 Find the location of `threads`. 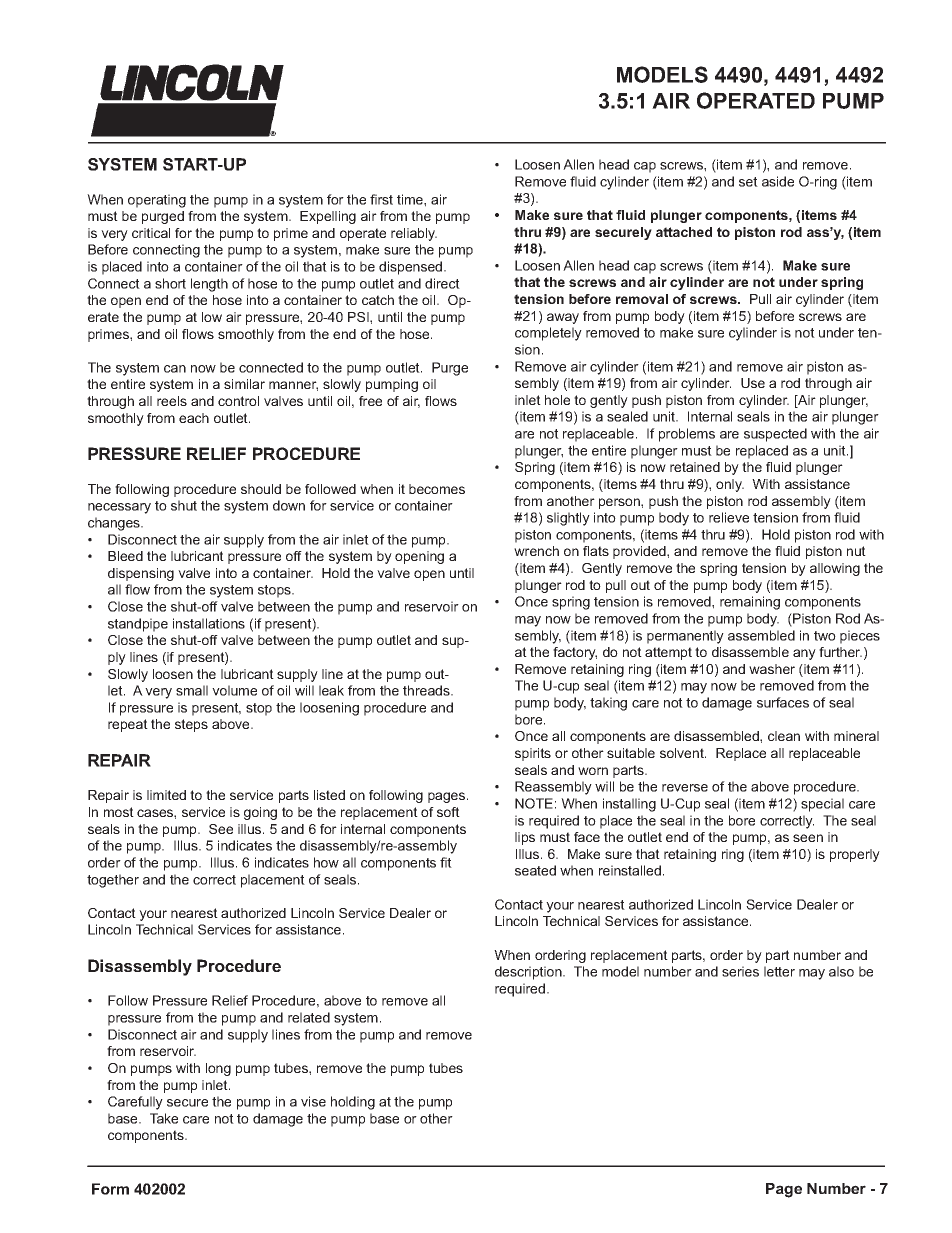

threads is located at coordinates (427, 690).
